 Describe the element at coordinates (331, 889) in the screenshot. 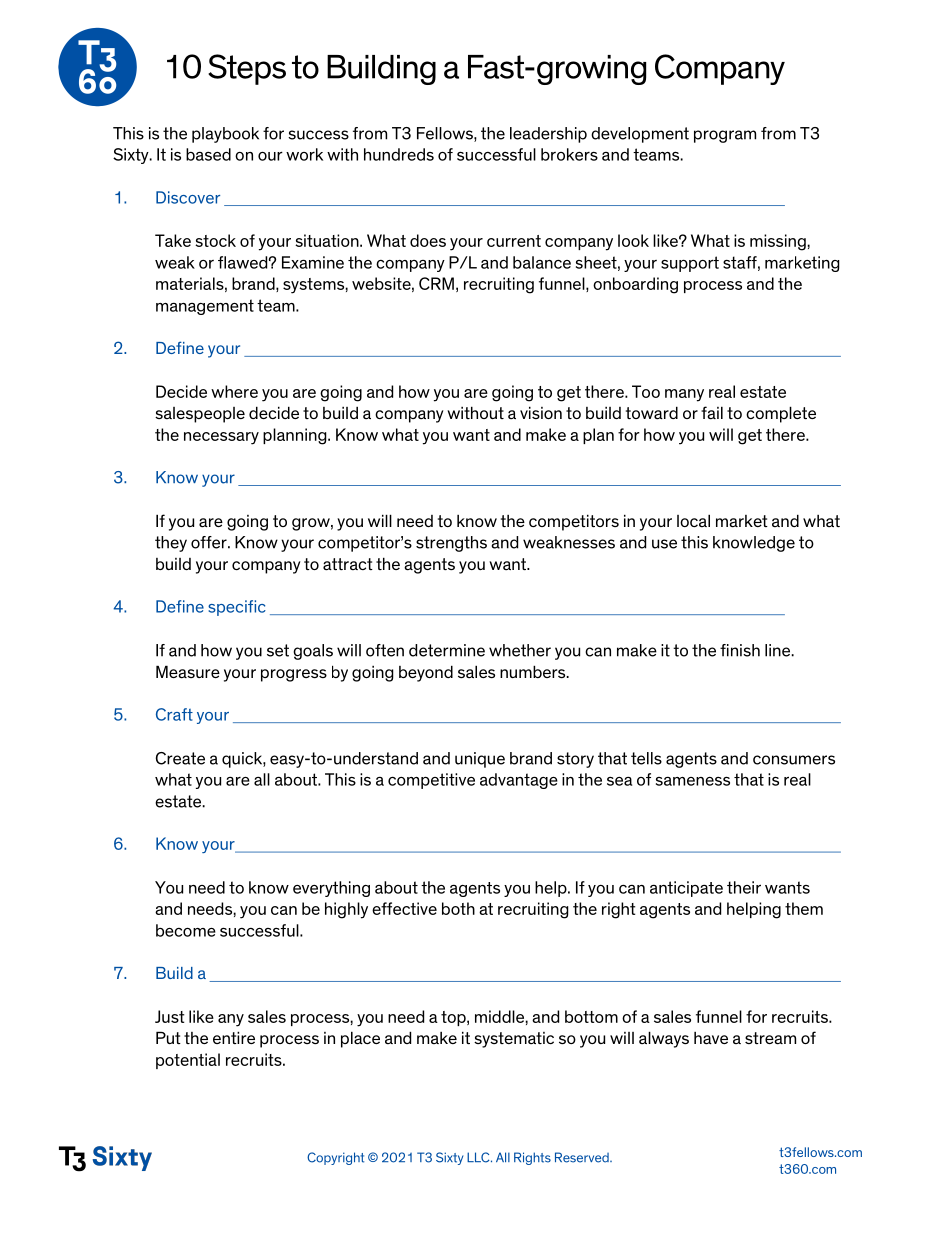

I see `everything` at that location.
